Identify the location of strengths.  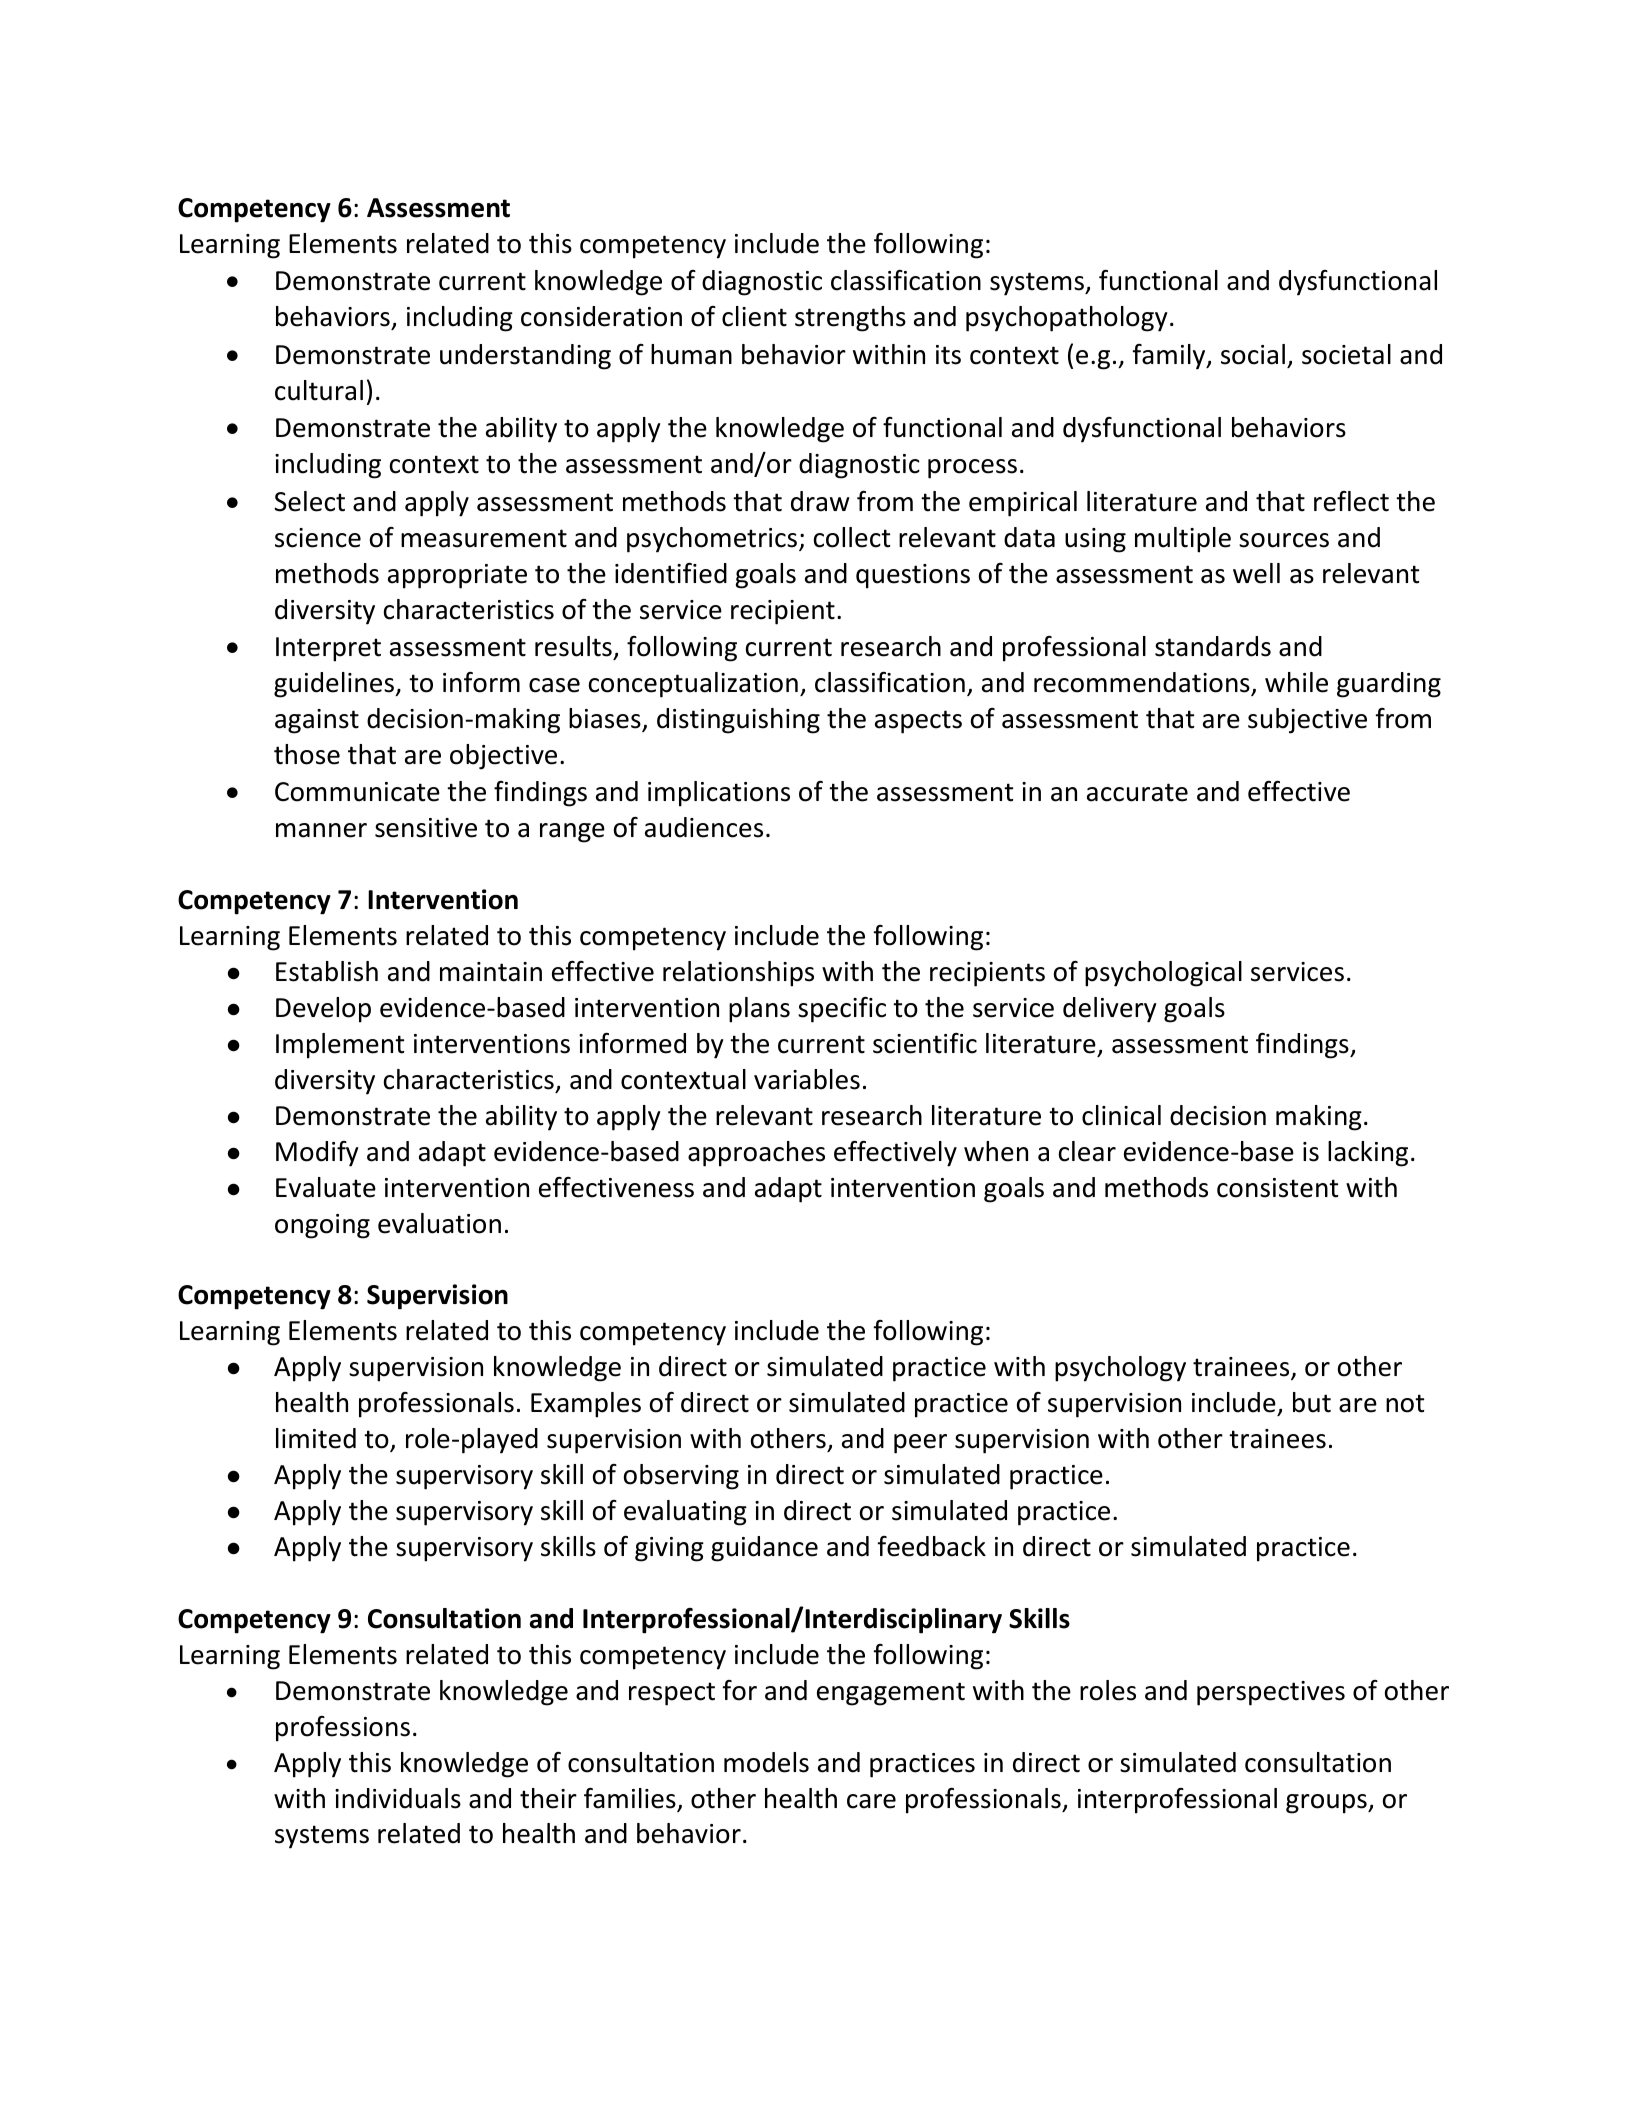
(850, 319).
